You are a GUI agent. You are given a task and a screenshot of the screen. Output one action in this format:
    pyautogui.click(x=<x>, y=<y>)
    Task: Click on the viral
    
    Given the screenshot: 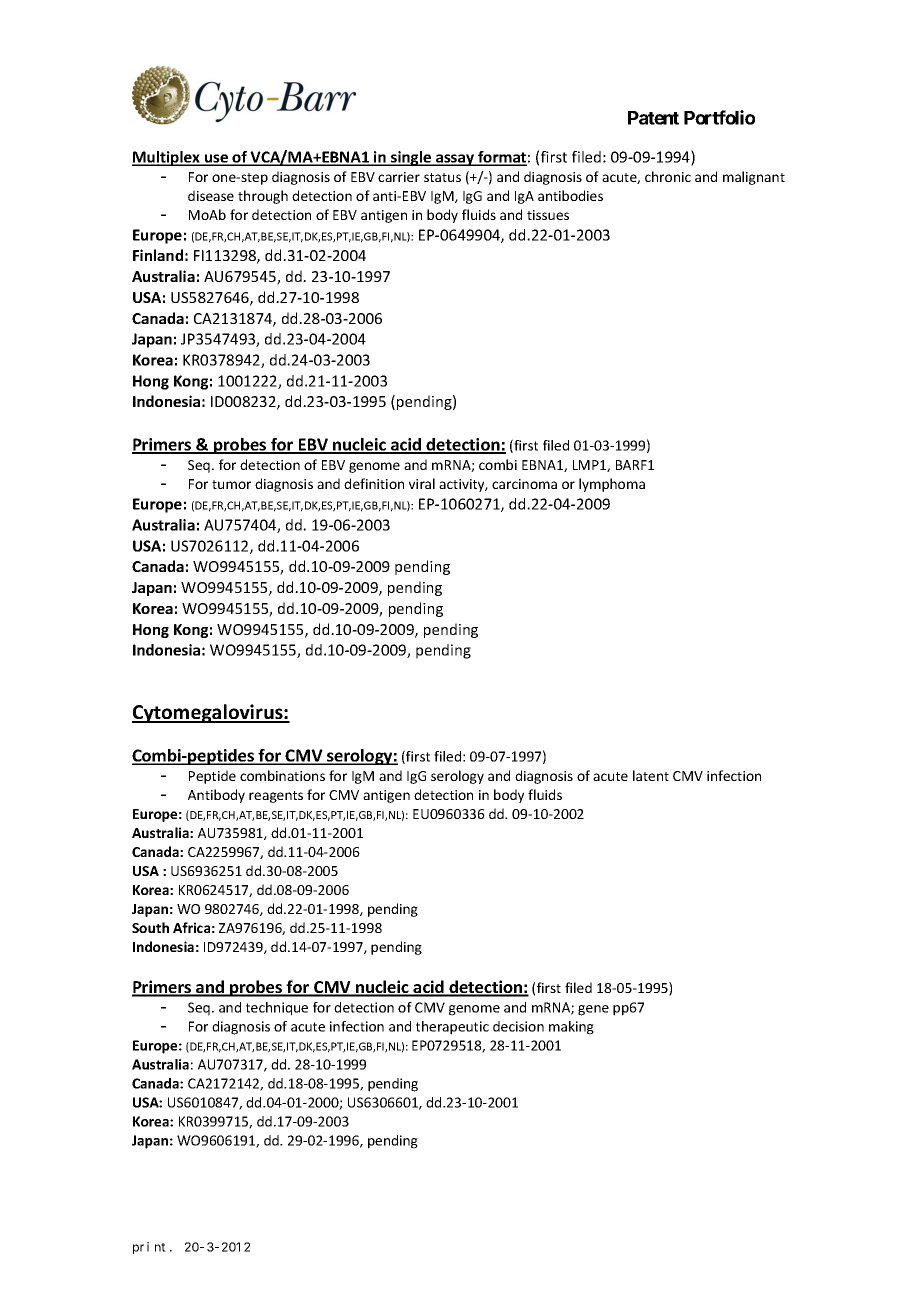 What is the action you would take?
    pyautogui.click(x=422, y=483)
